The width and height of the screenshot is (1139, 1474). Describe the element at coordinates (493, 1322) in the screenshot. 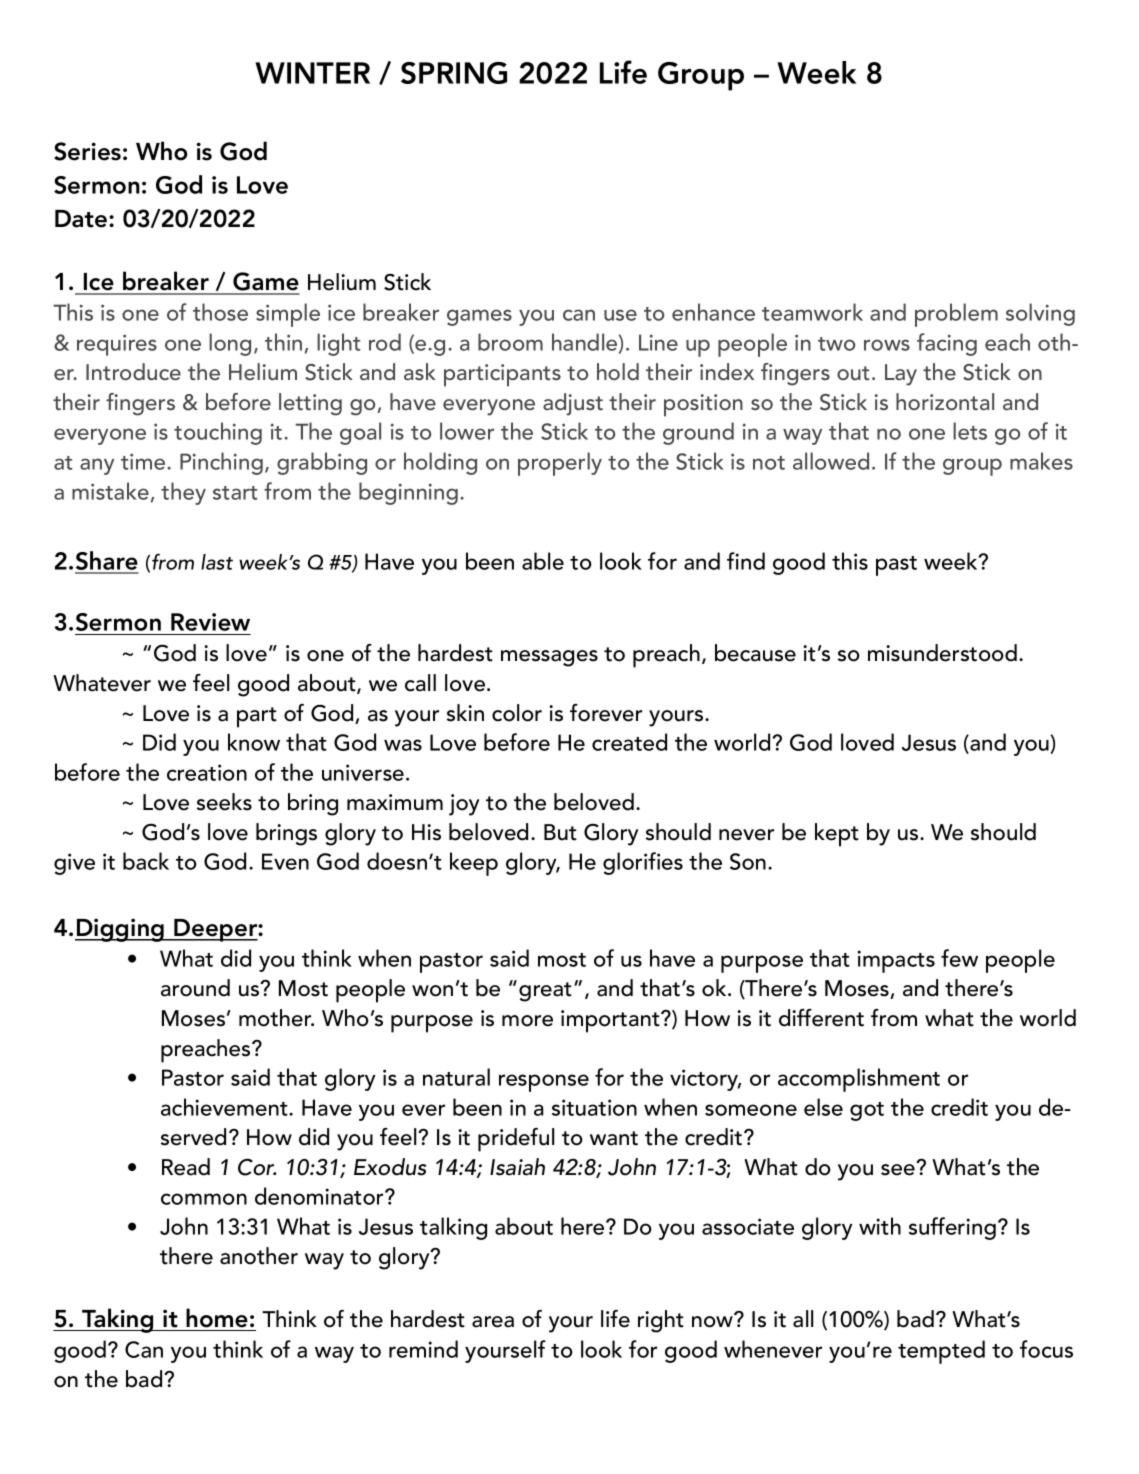

I see `area` at that location.
